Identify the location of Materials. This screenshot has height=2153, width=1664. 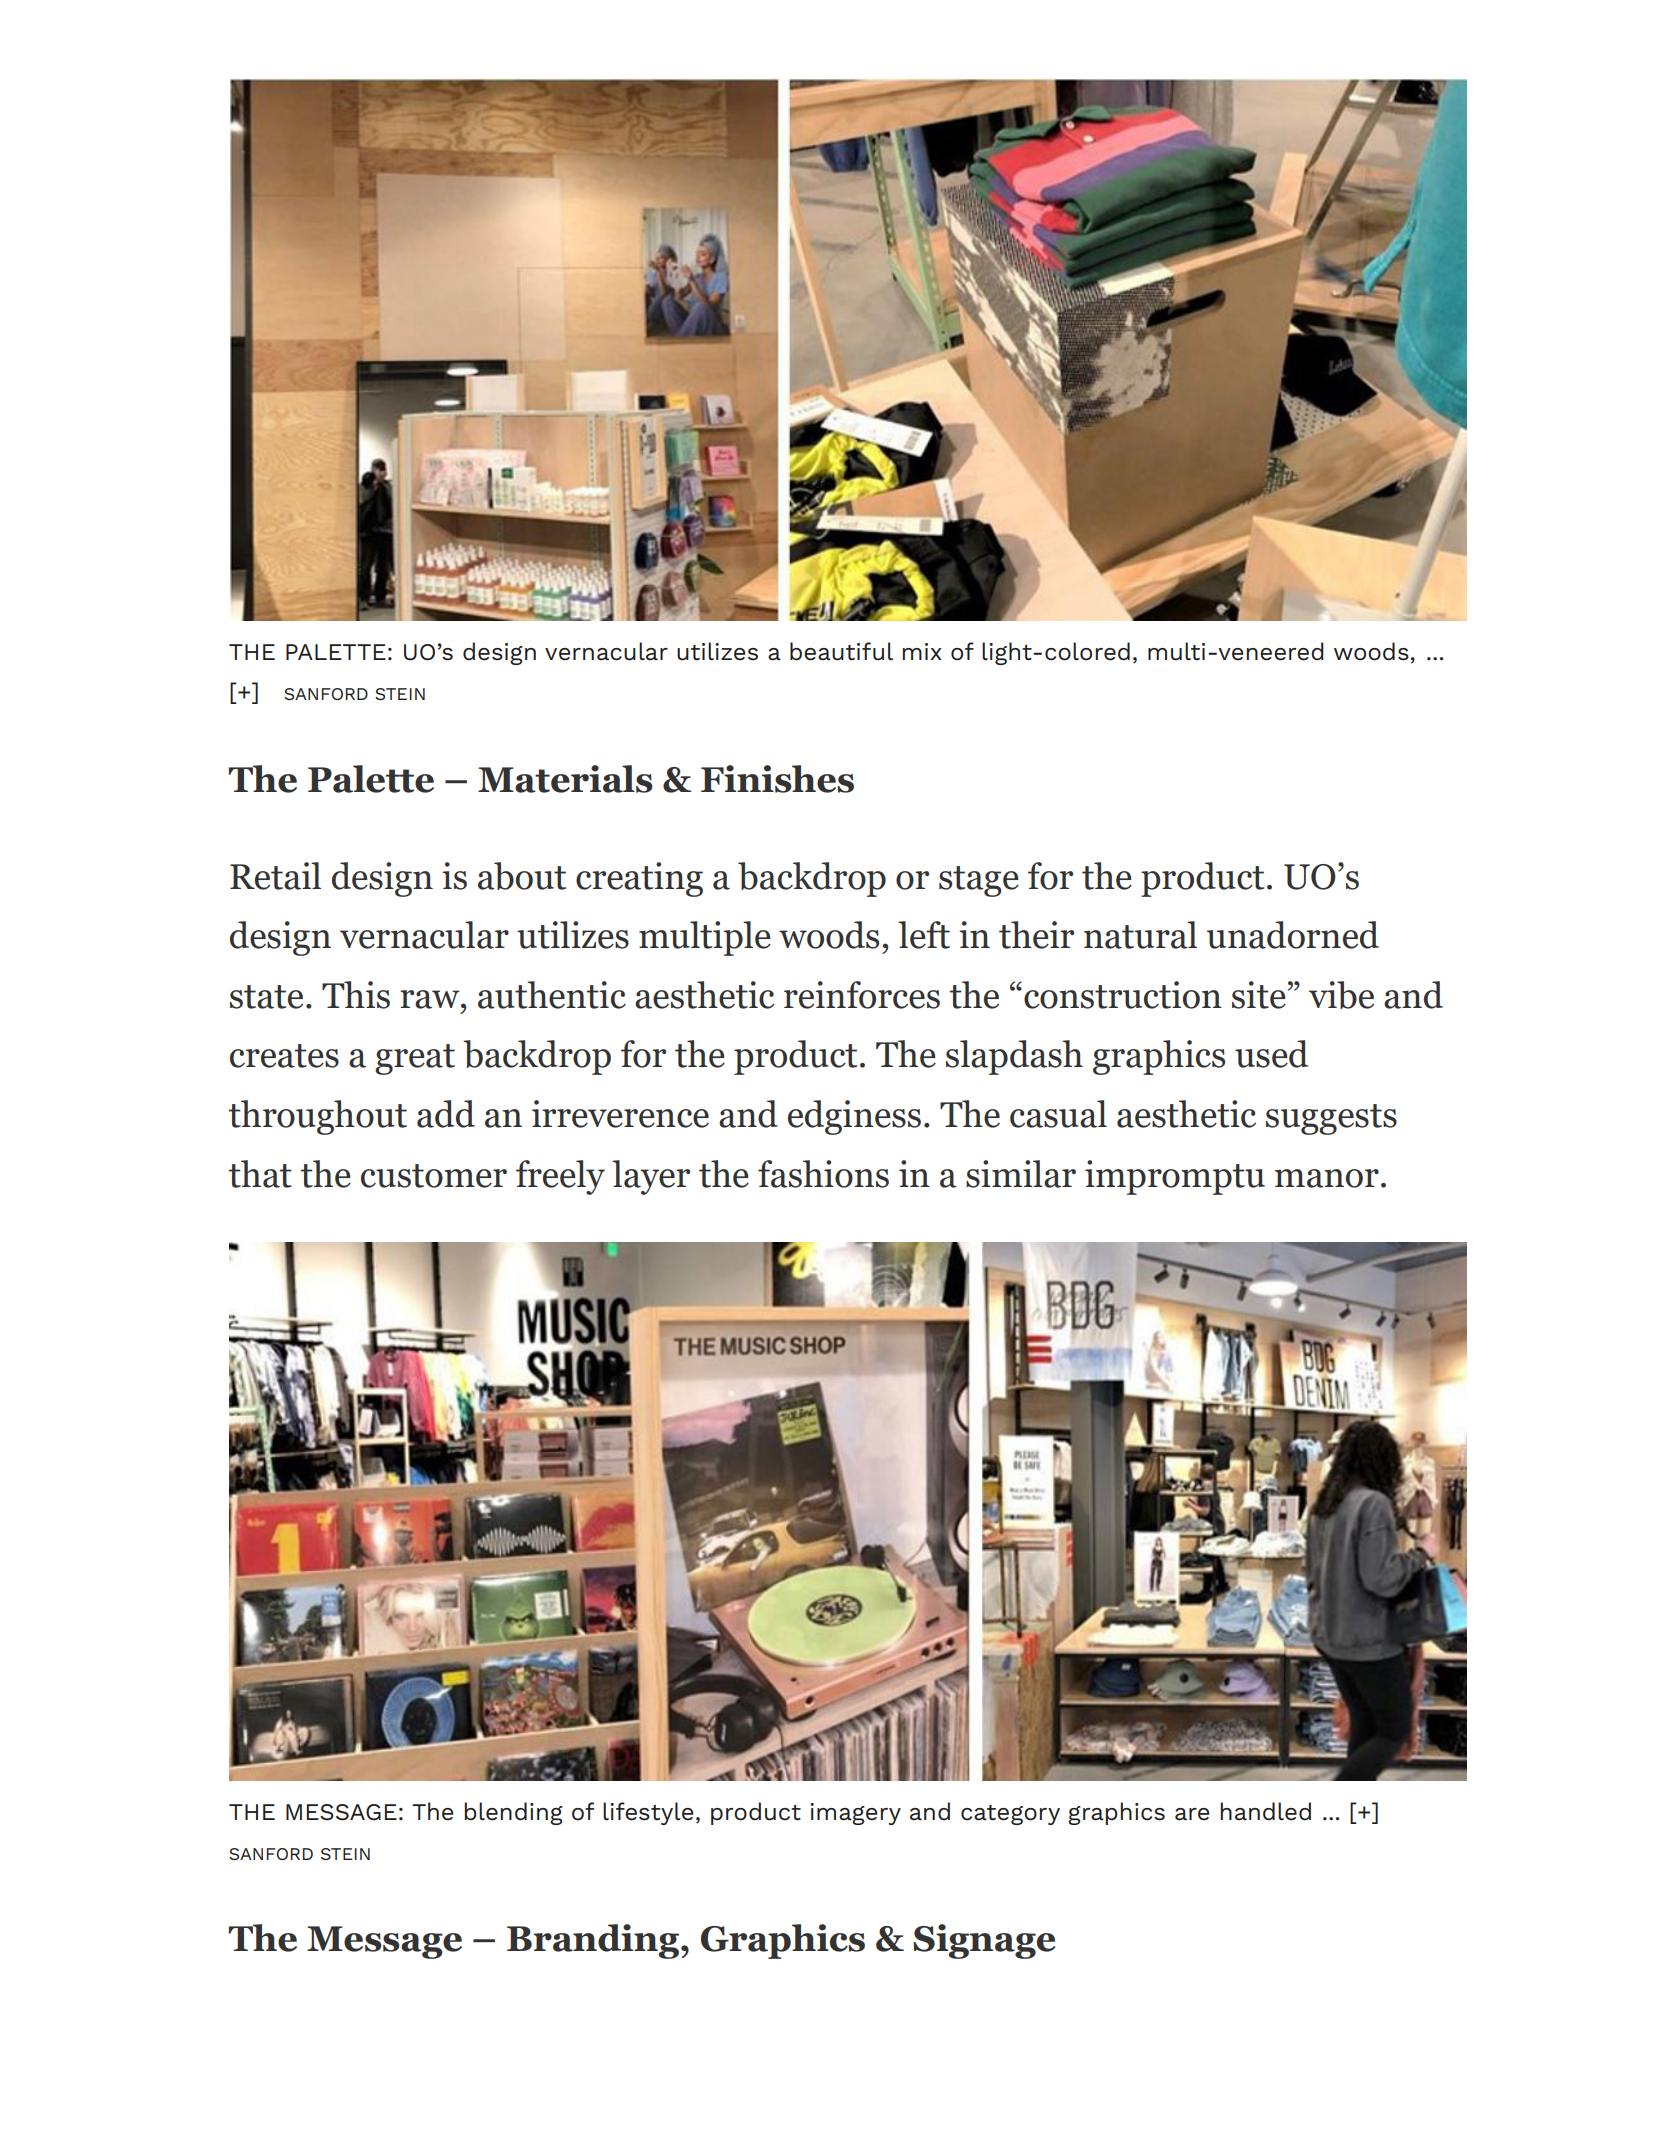
(565, 779).
